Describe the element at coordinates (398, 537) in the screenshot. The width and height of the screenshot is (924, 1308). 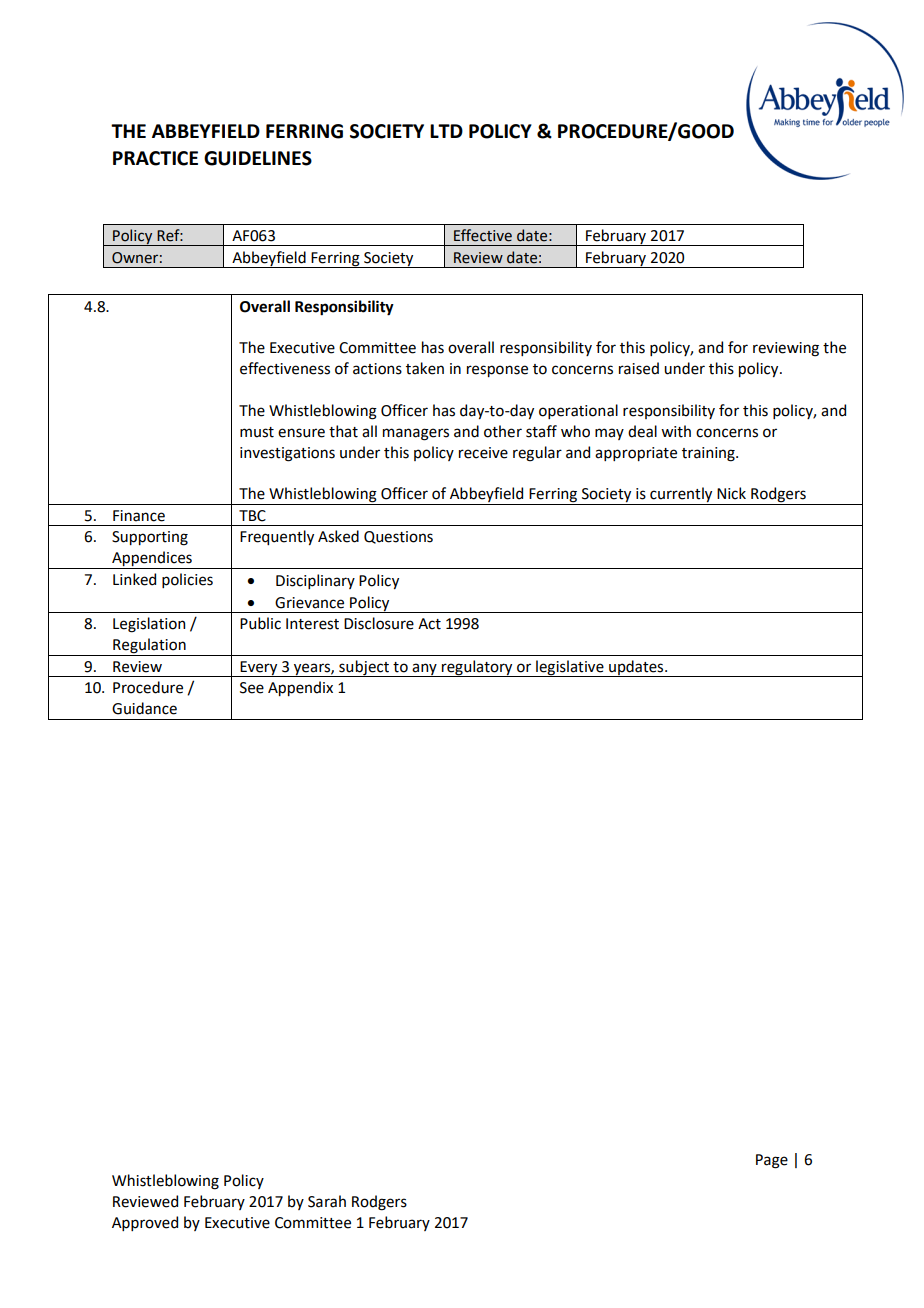
I see `Questions` at that location.
